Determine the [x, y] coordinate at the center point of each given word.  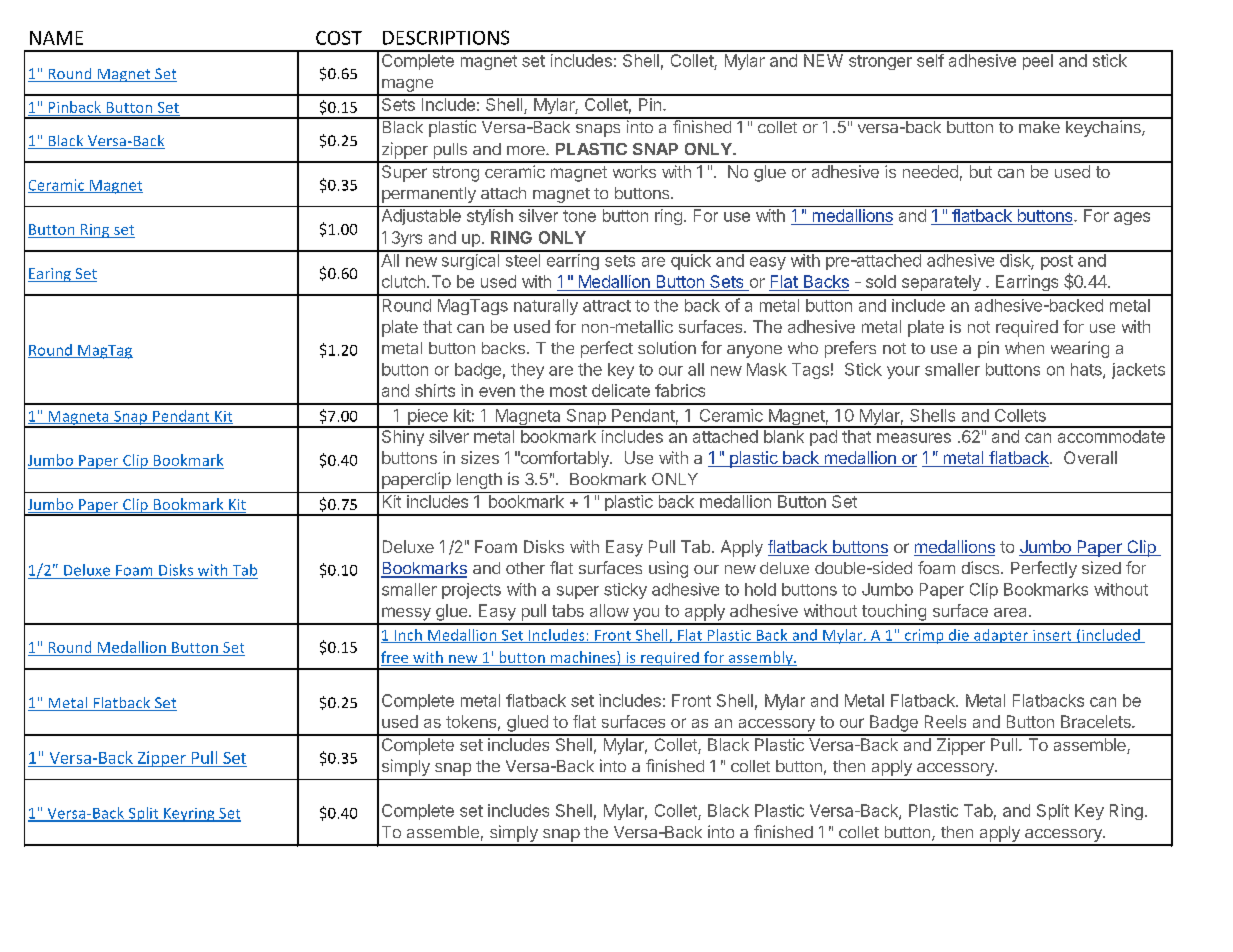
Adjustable [421, 217]
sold [881, 281]
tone [579, 216]
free [396, 658]
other [525, 568]
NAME [56, 38]
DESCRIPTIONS [446, 37]
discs [982, 567]
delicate [621, 390]
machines [583, 658]
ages [1132, 218]
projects [471, 591]
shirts [435, 390]
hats [1087, 370]
